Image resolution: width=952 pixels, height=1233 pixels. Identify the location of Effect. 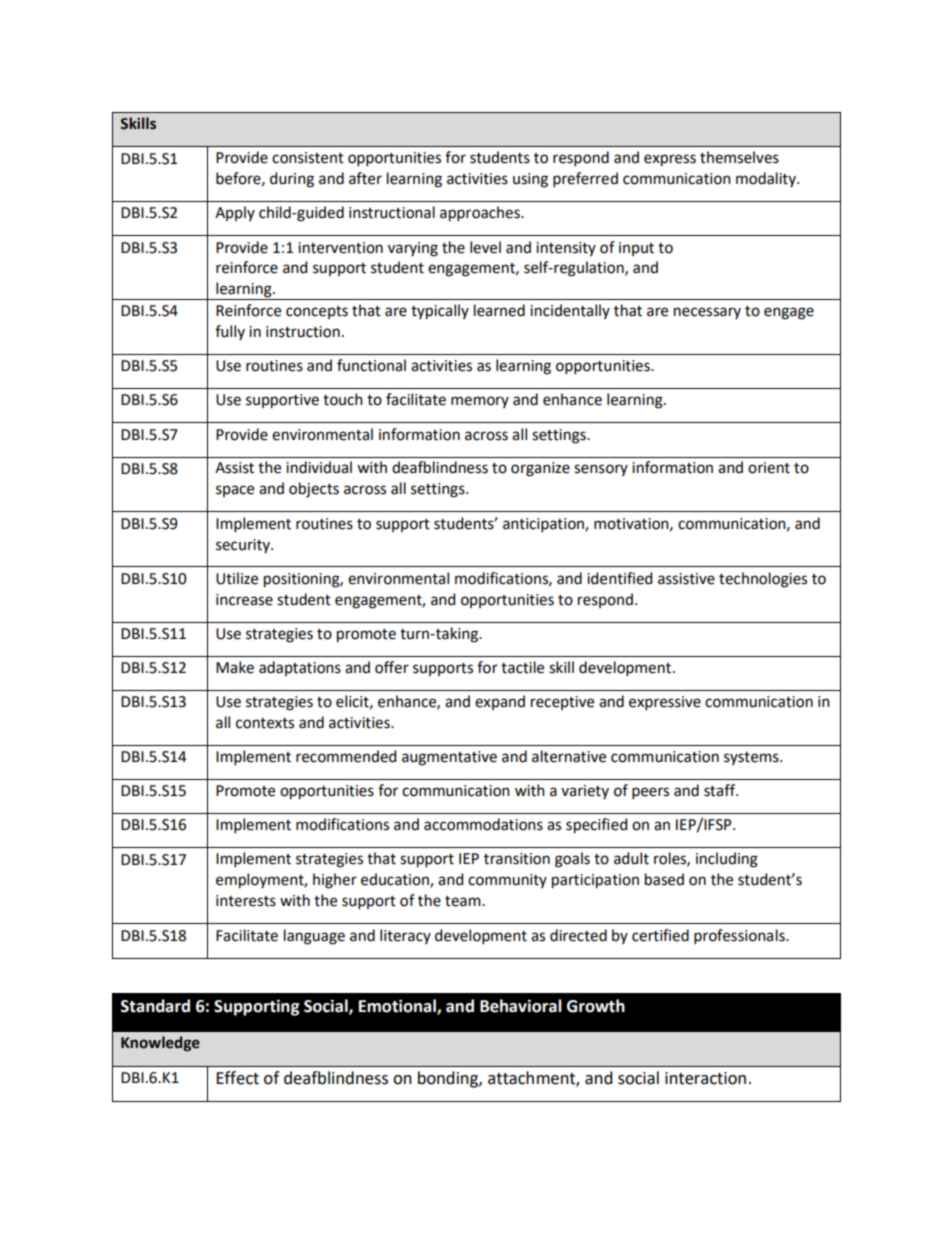
(237, 1078).
